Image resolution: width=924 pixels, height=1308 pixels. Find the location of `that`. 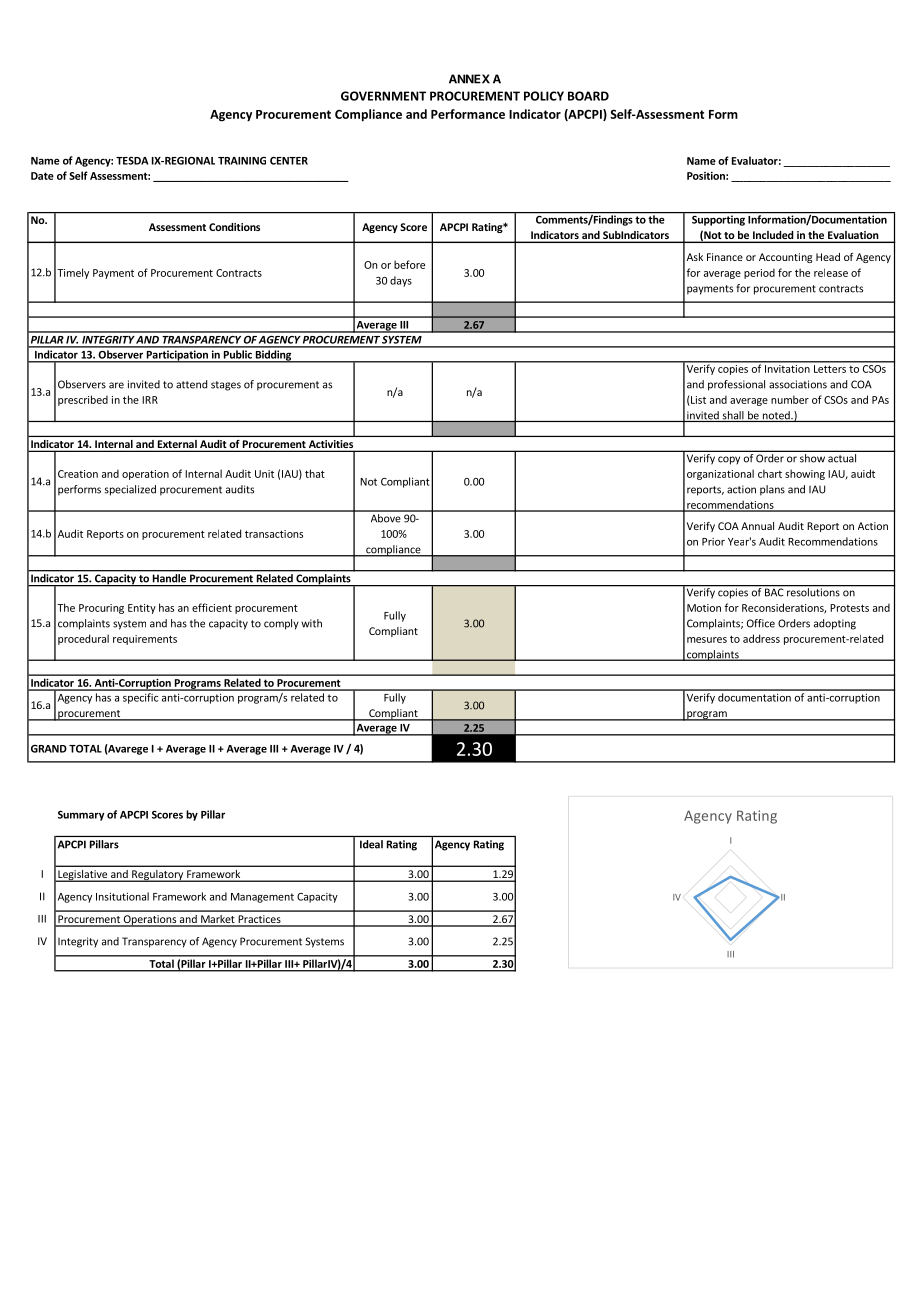

that is located at coordinates (315, 473).
